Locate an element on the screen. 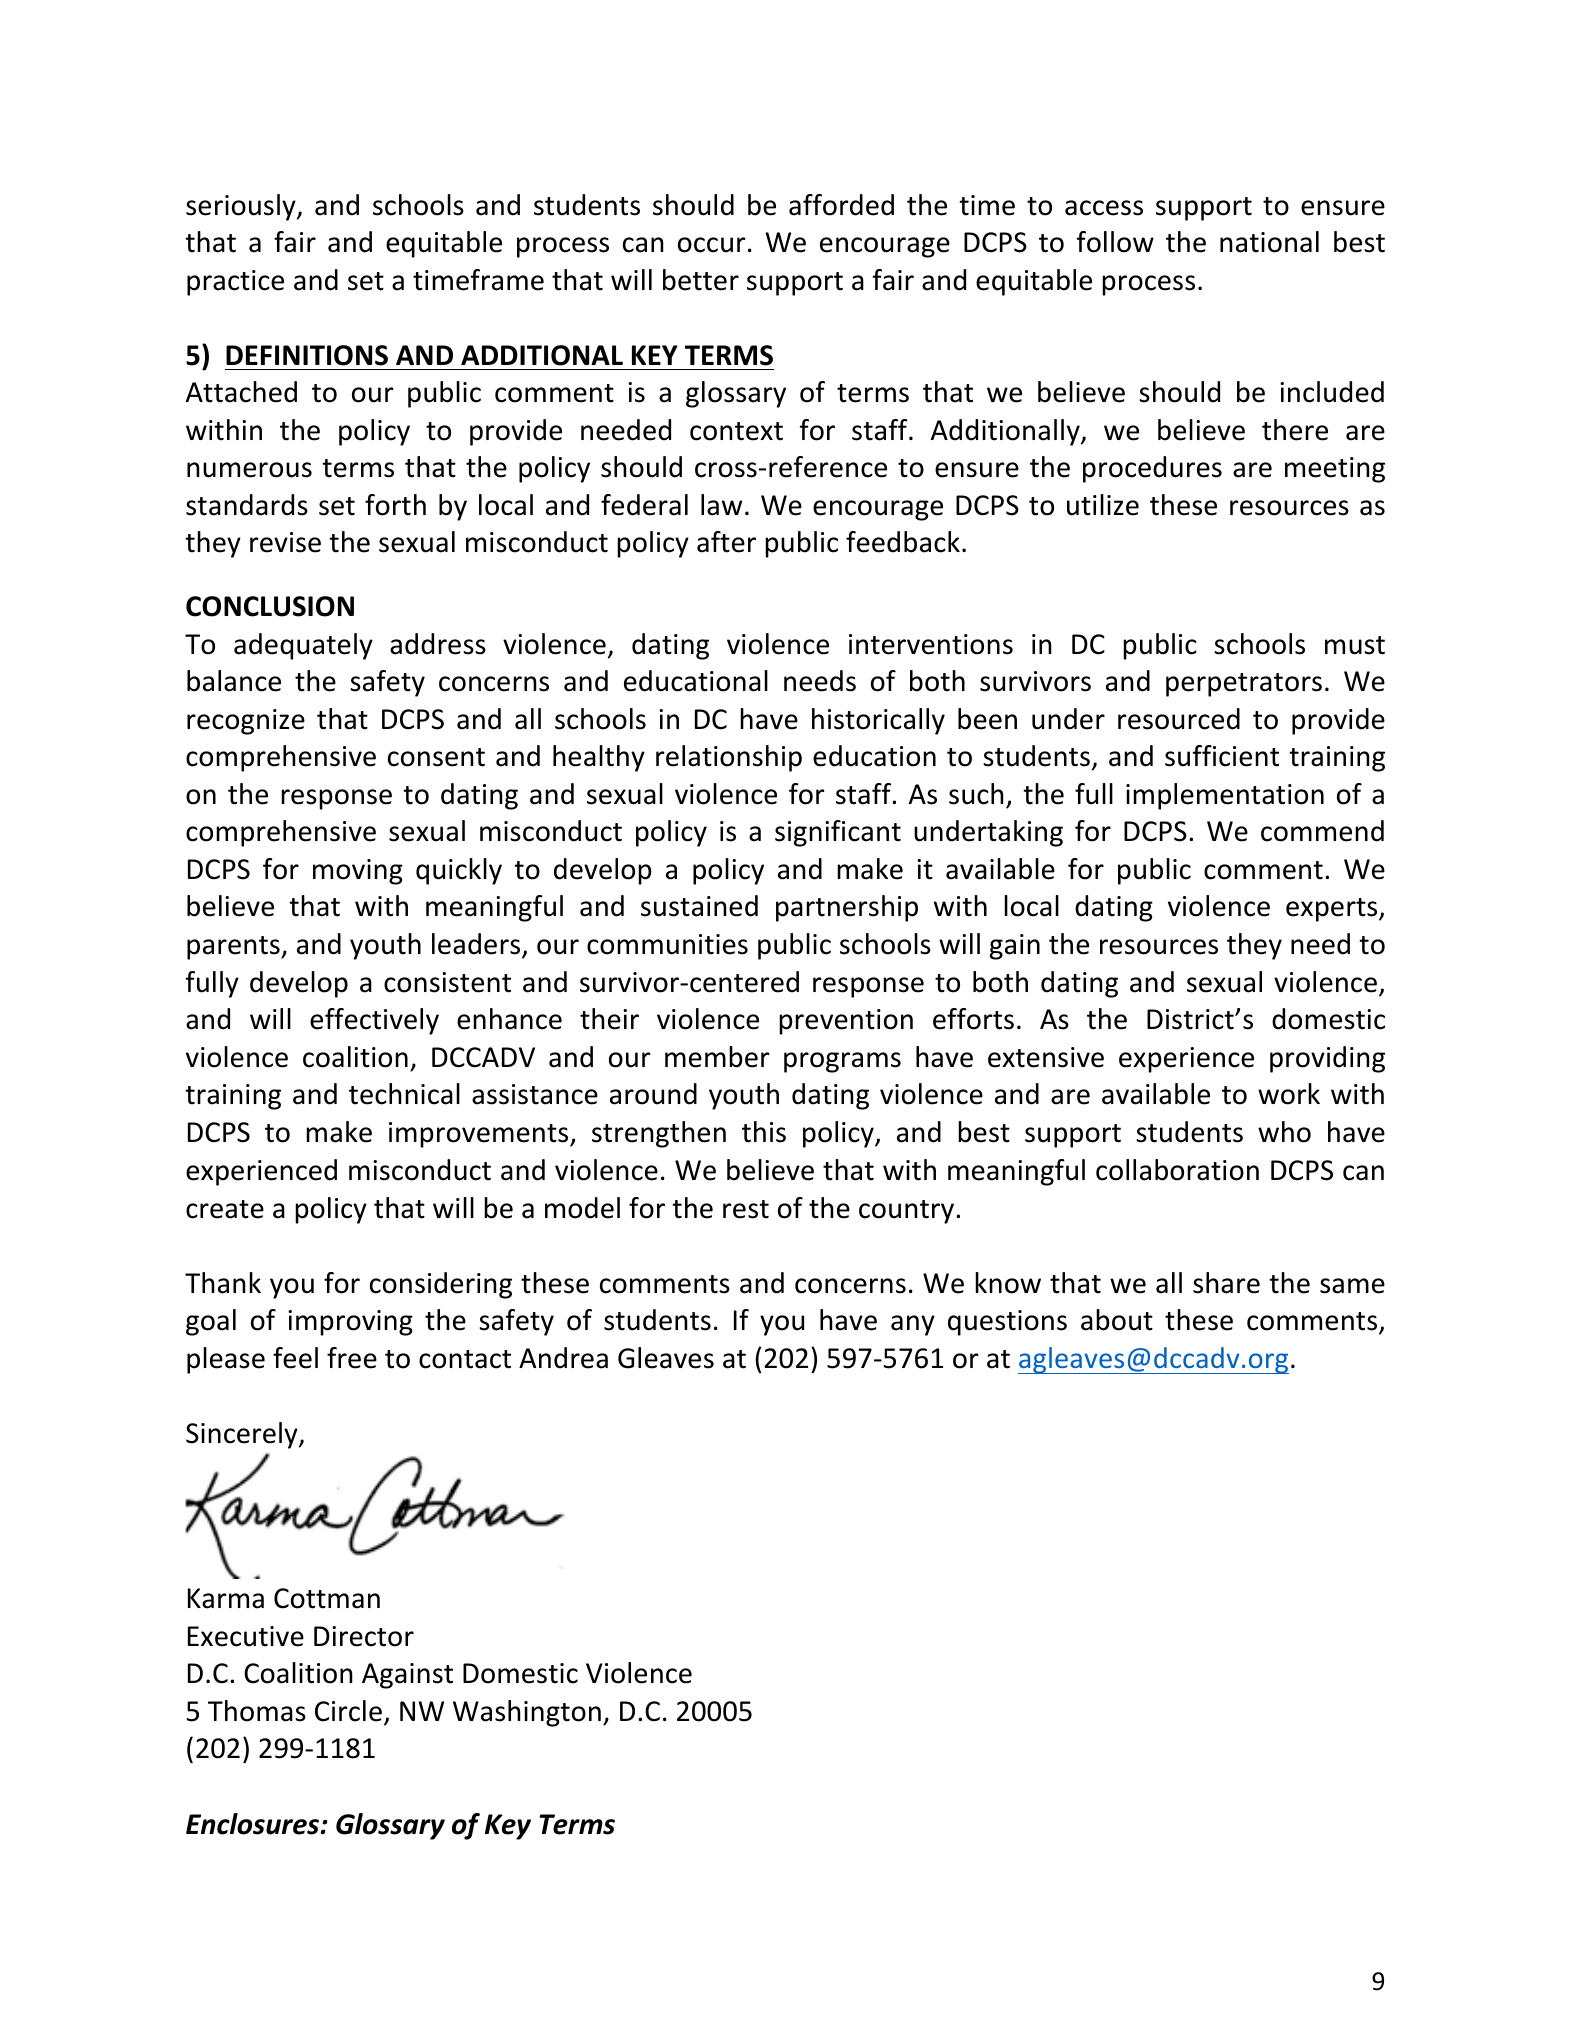 This screenshot has width=1570, height=2032. improving is located at coordinates (350, 1323).
